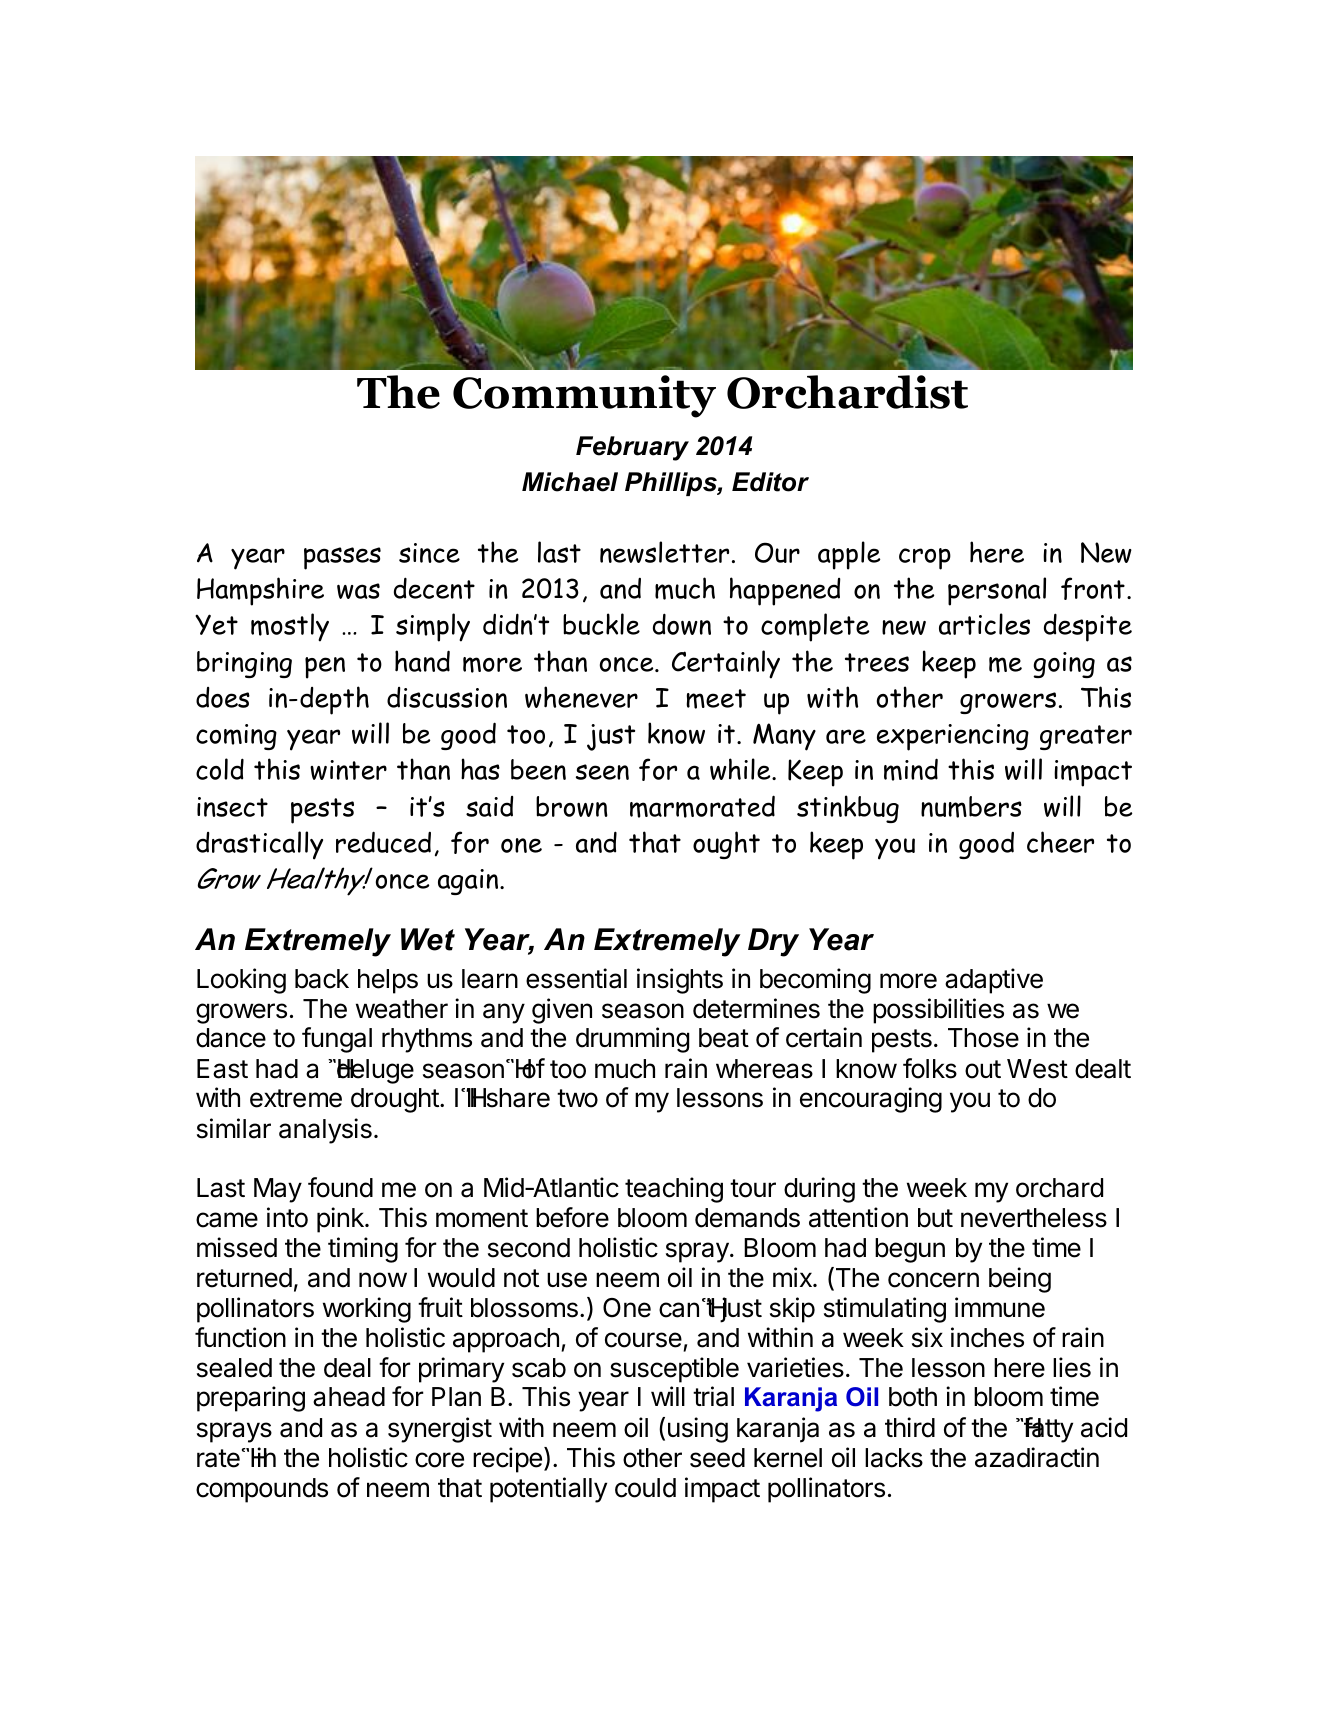 The height and width of the page is (1718, 1328). Describe the element at coordinates (322, 979) in the page. I see `back` at that location.
